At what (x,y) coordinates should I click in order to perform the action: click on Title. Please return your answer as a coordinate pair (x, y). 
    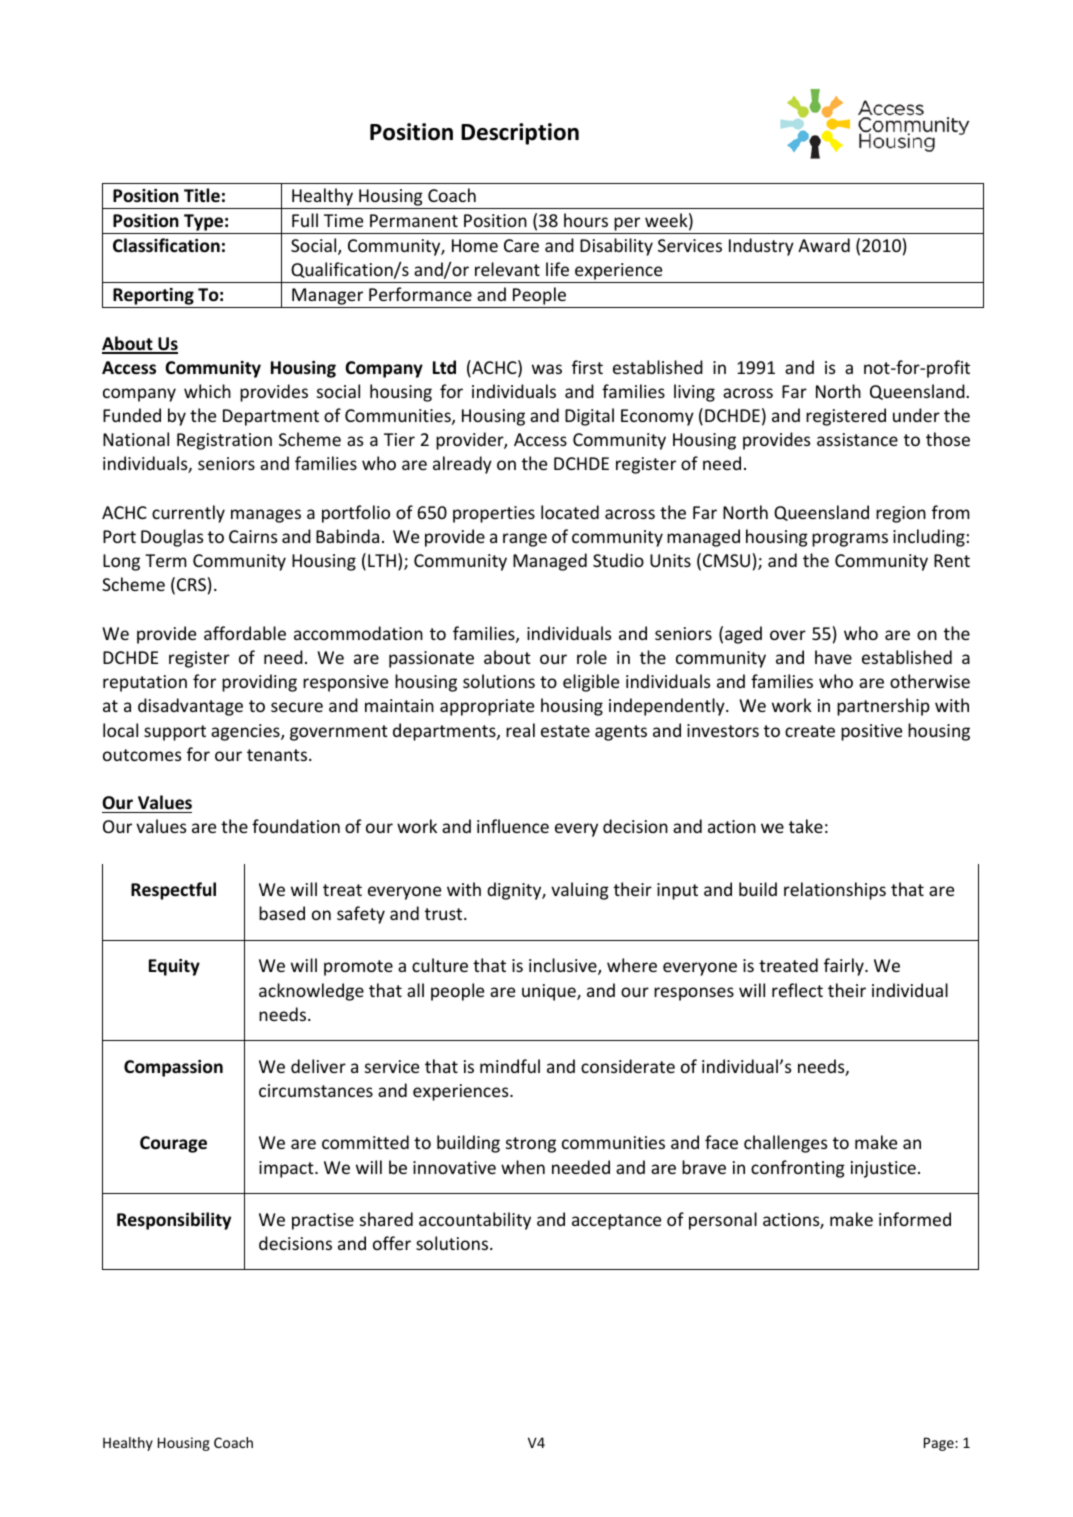
    Looking at the image, I should click on (202, 195).
